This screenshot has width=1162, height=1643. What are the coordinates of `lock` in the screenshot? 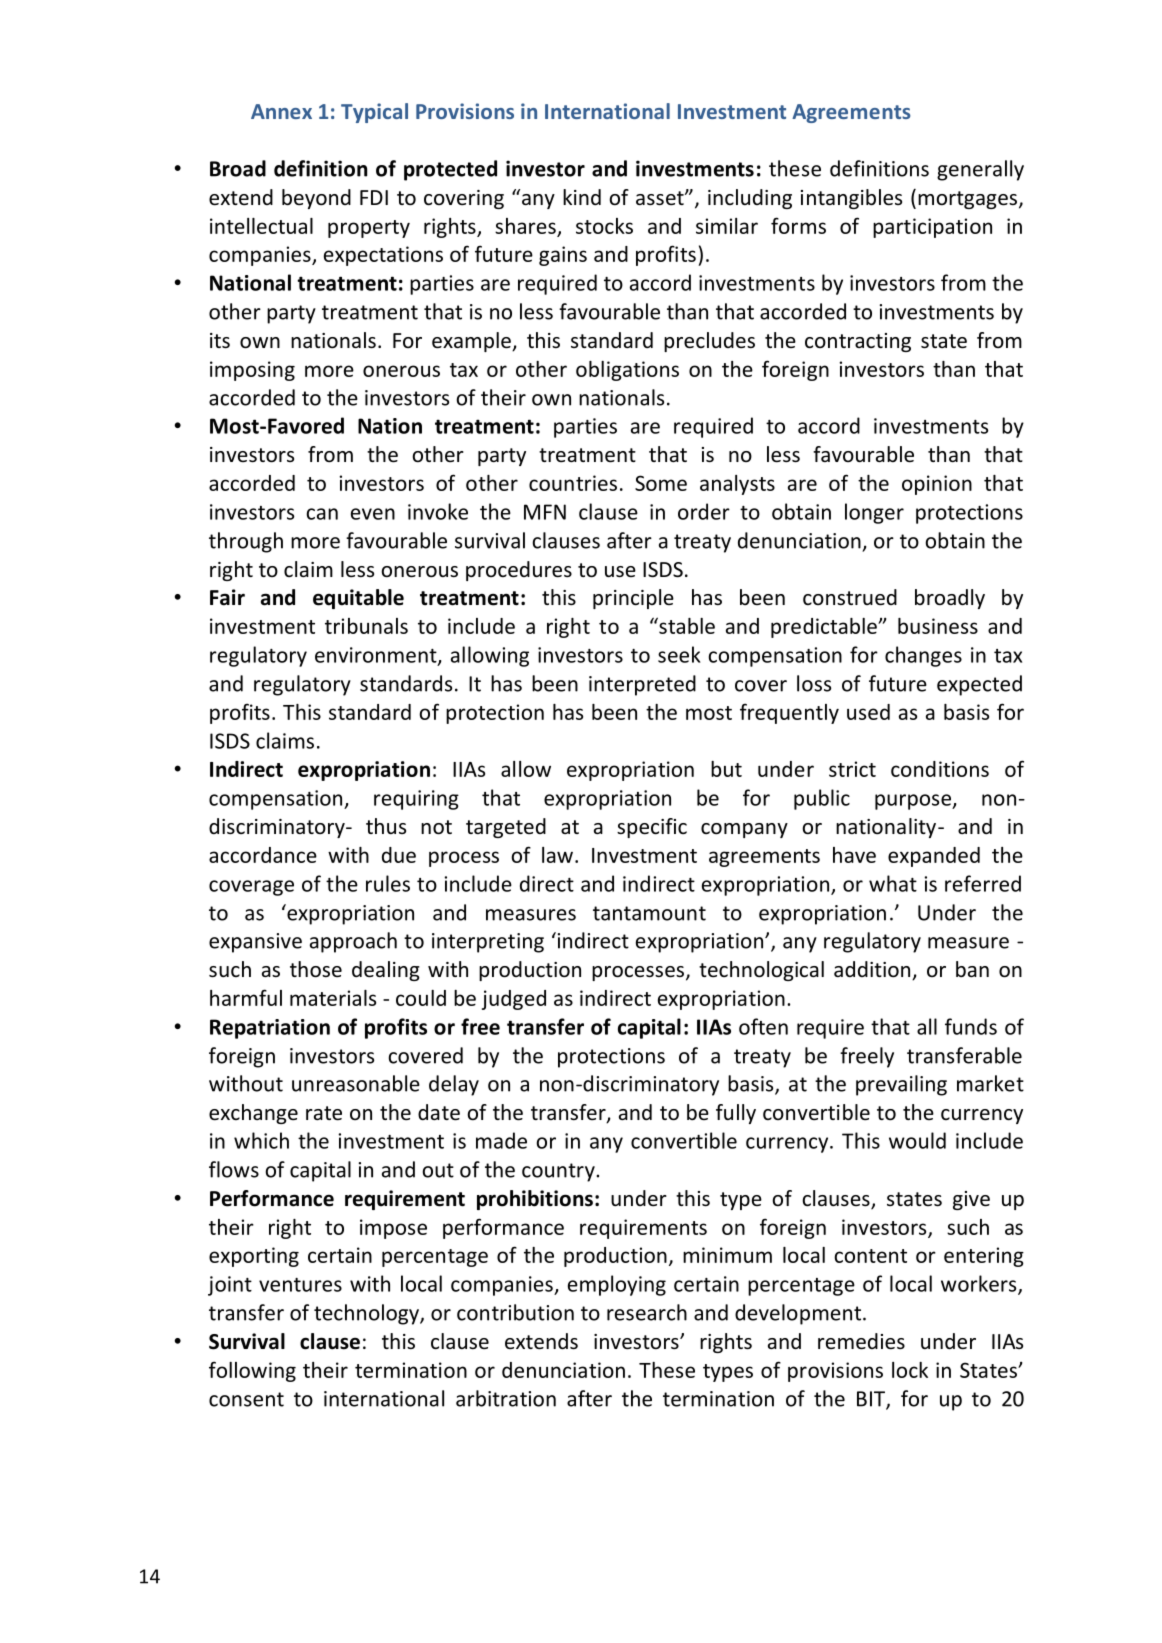 It's located at (910, 1370).
